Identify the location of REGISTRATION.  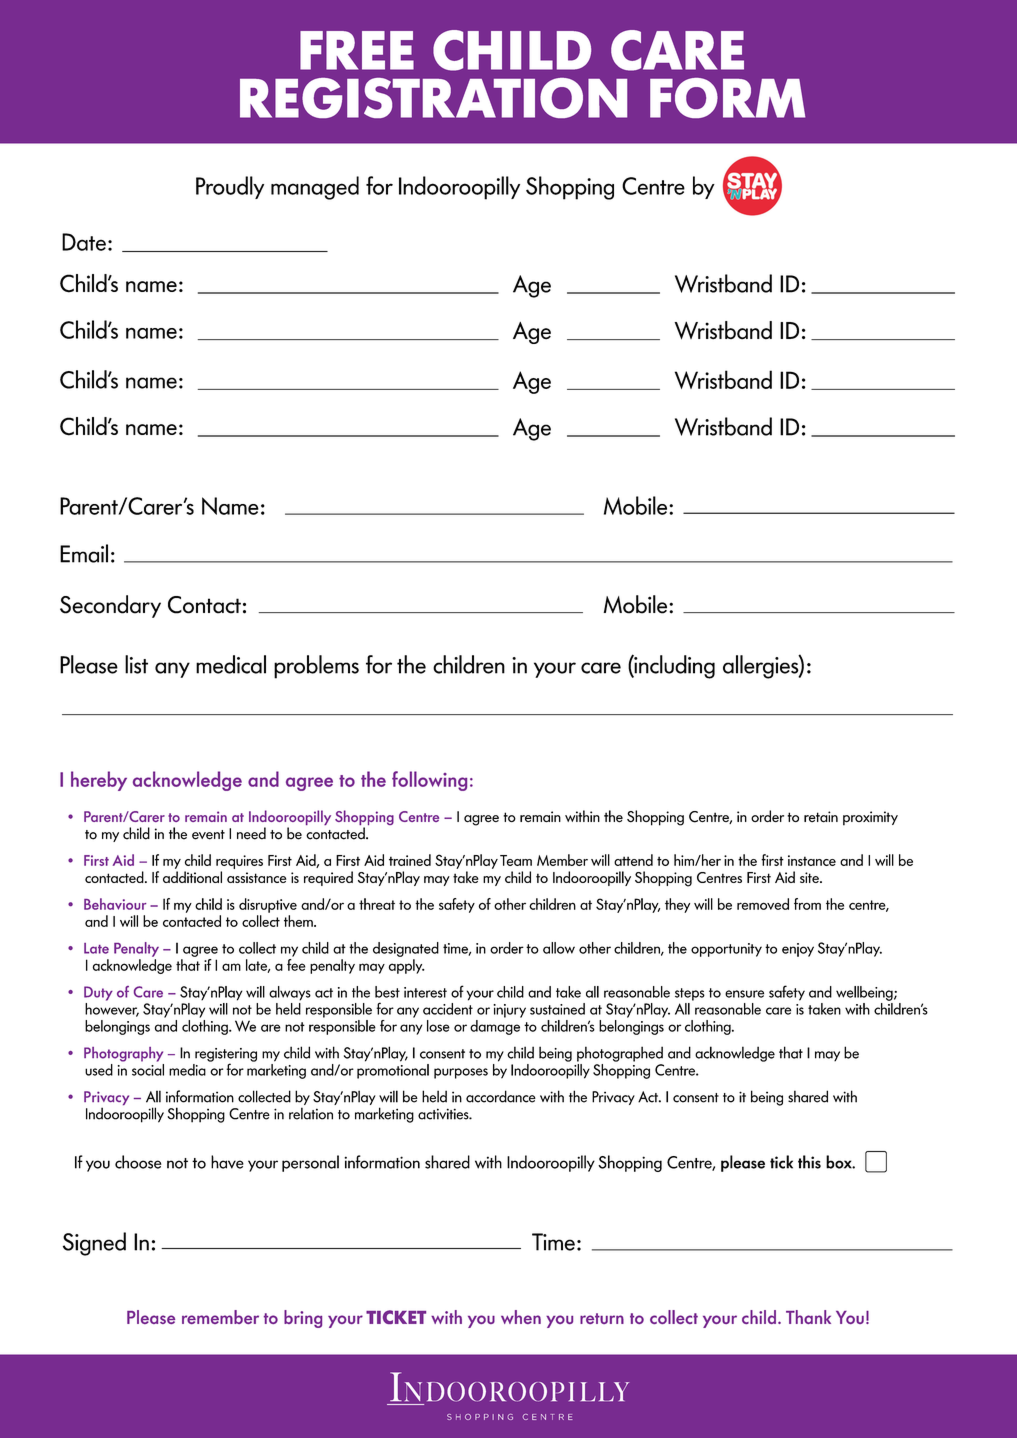
(433, 98).
